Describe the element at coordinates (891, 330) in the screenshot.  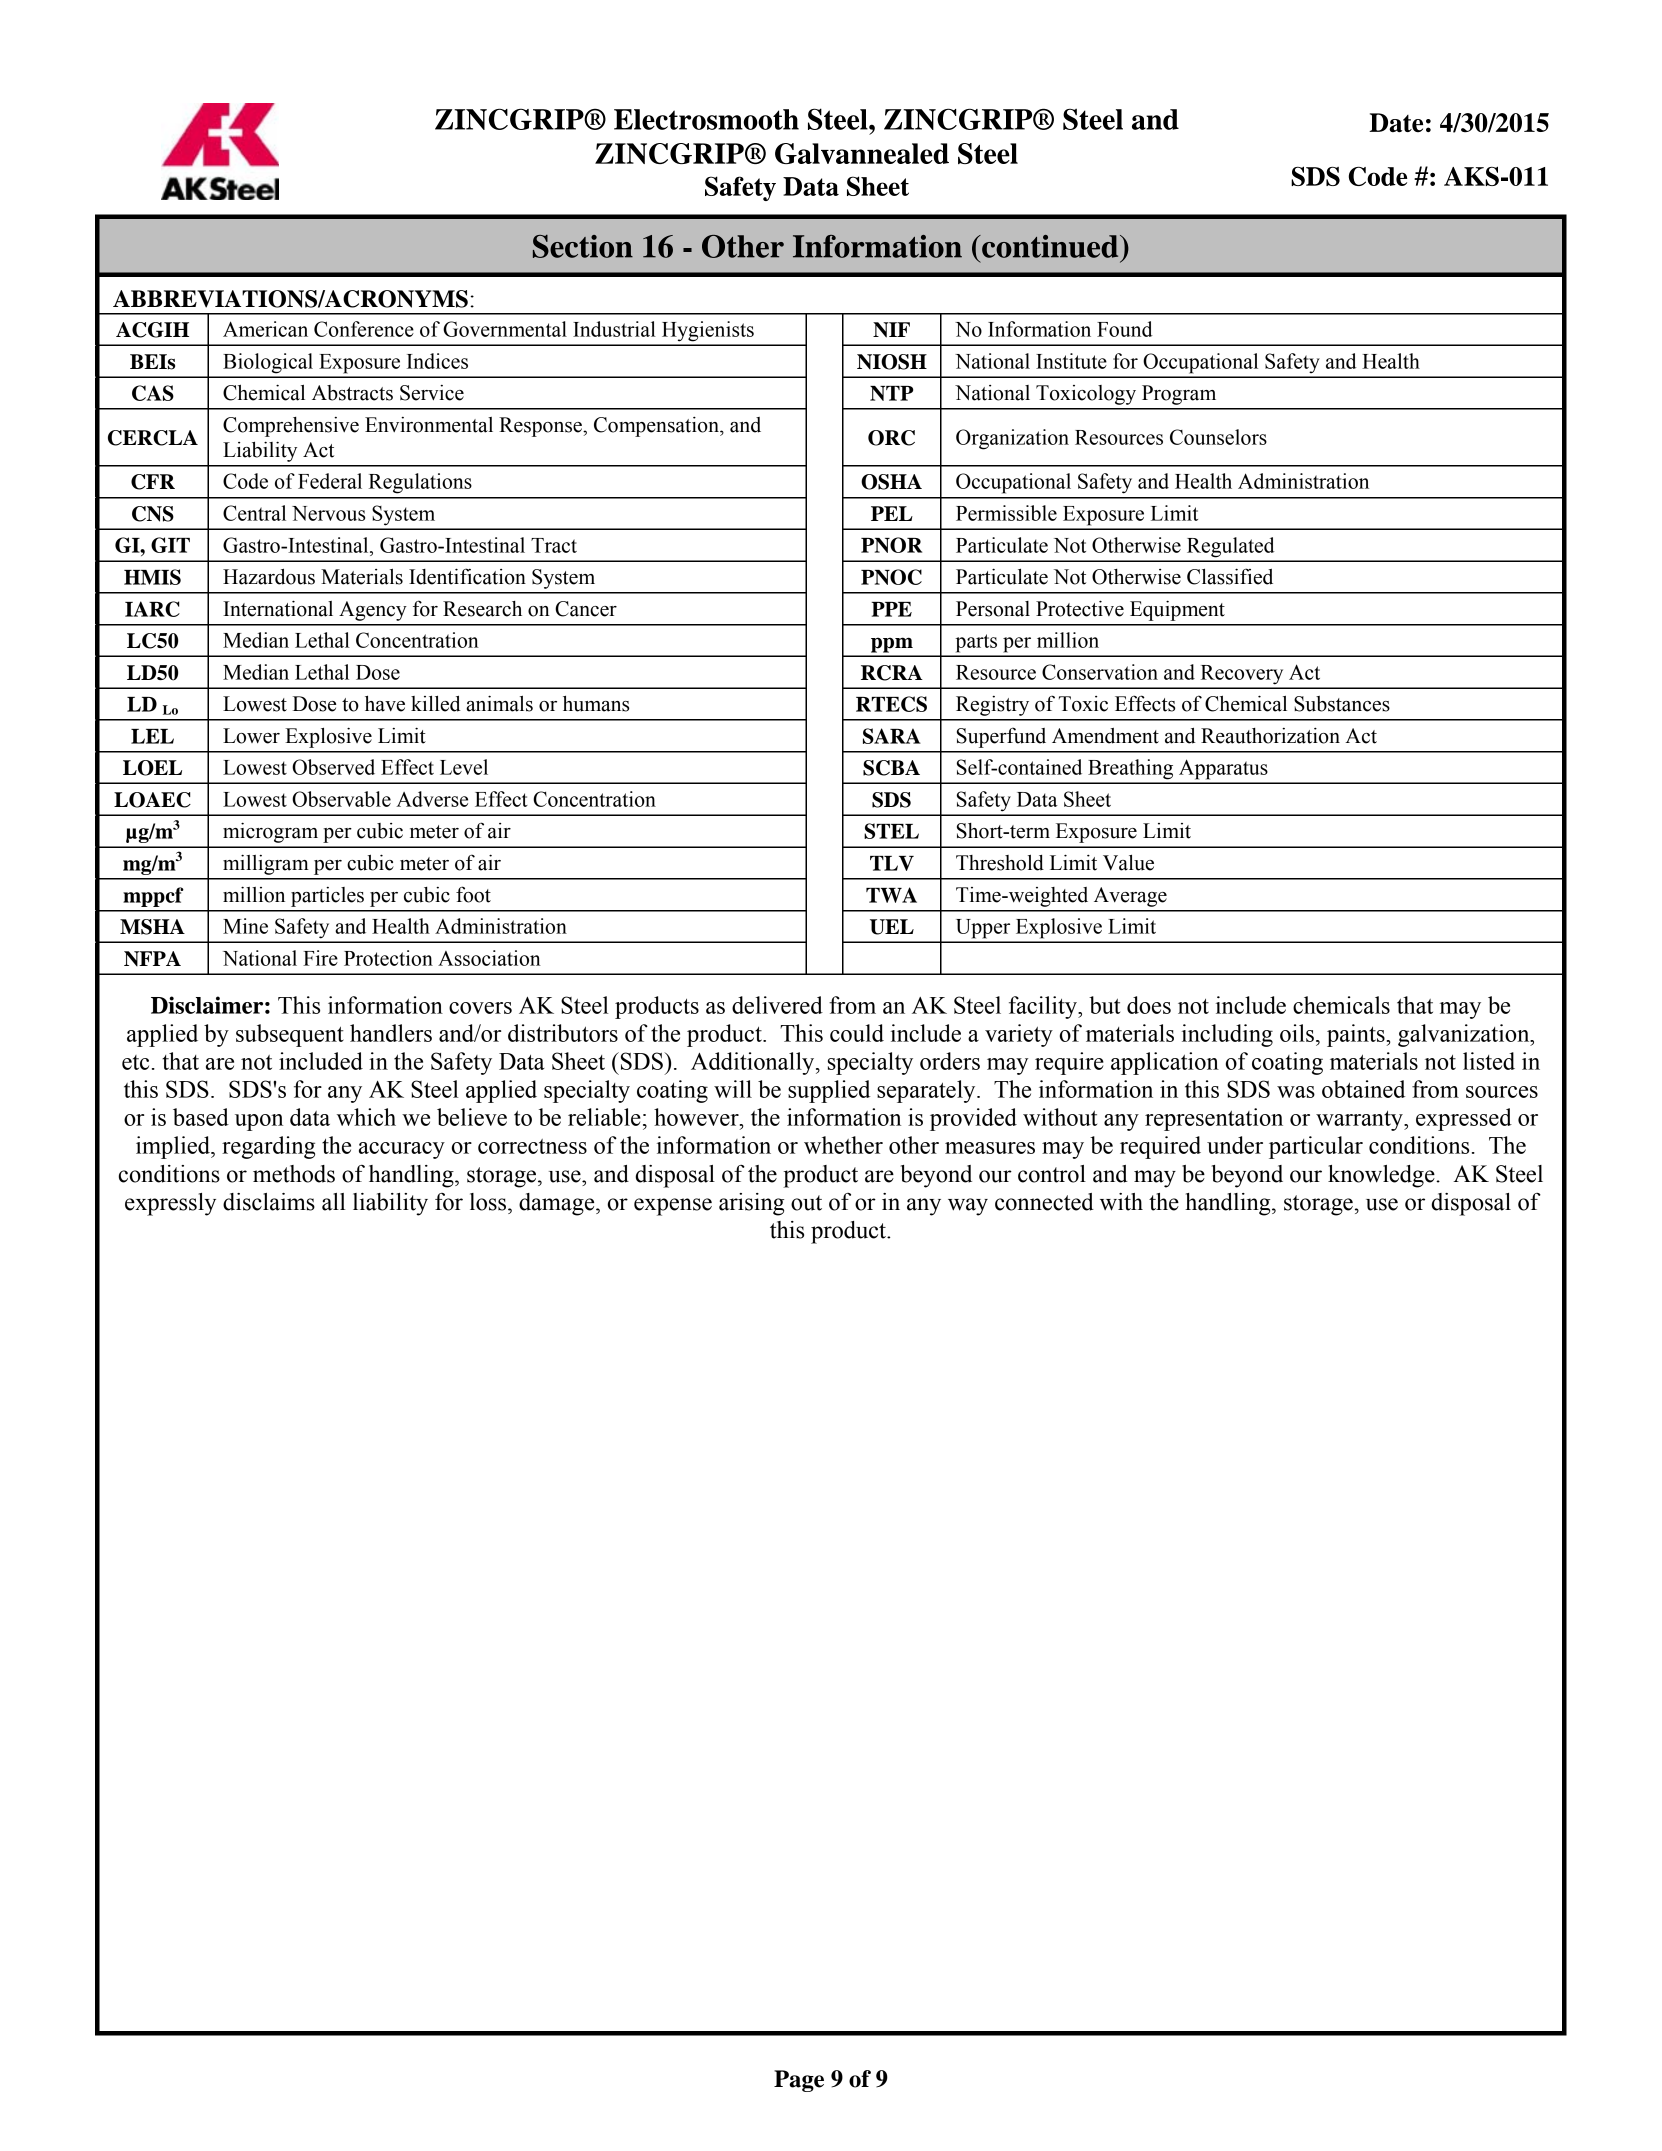
I see `NIF` at that location.
